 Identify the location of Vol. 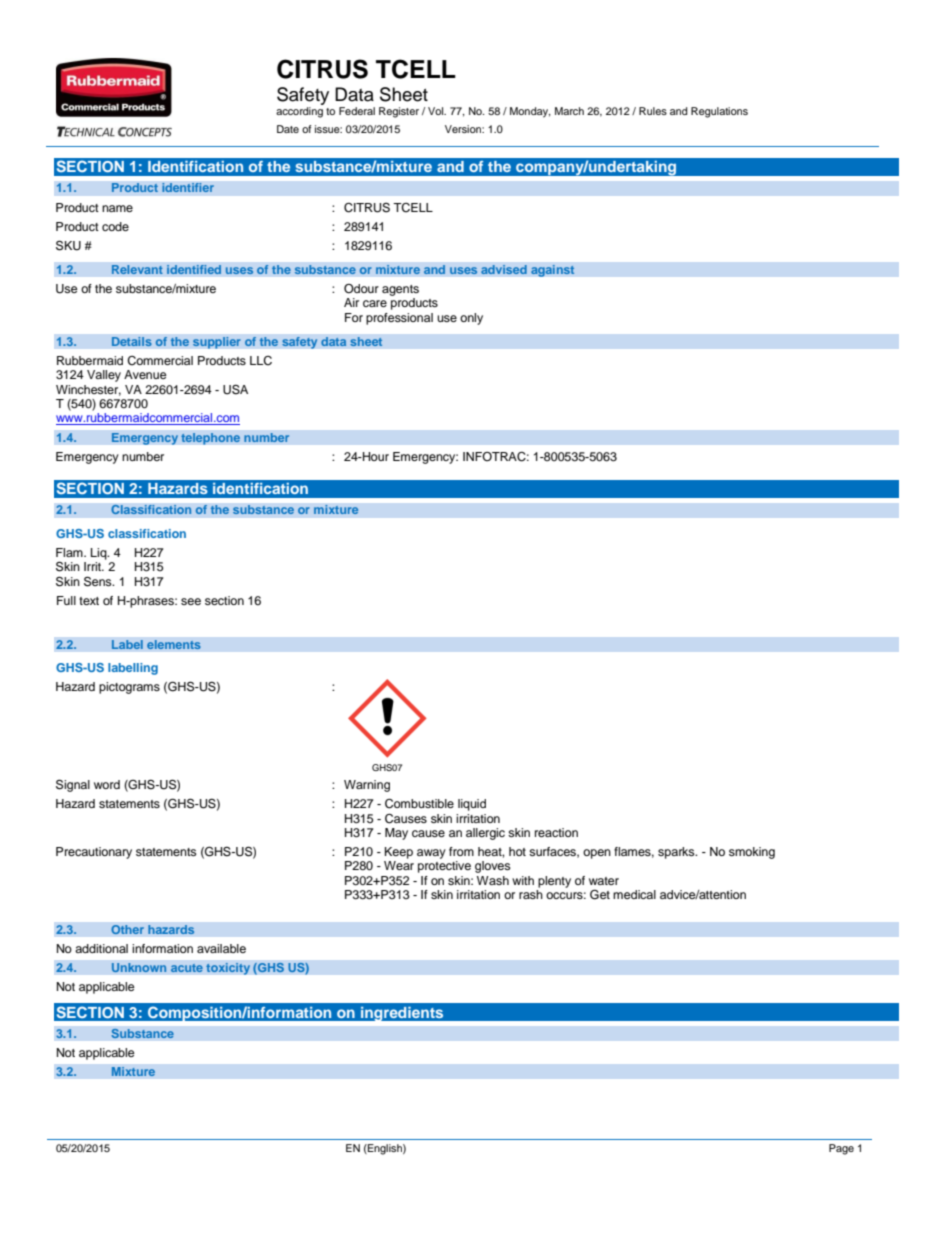
(437, 111).
